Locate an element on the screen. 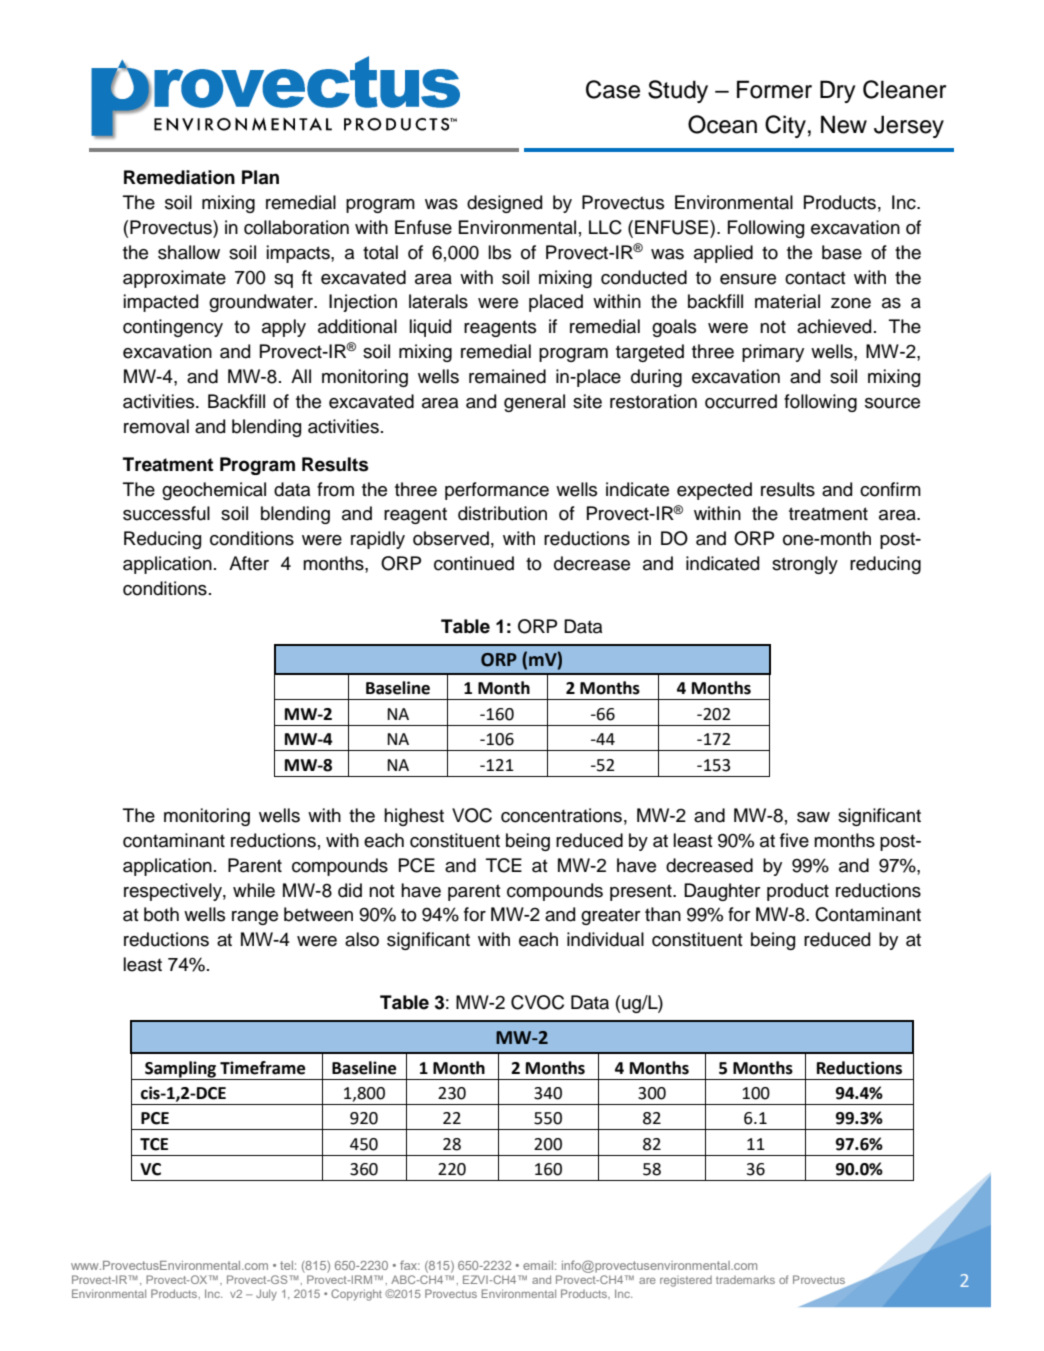 This screenshot has height=1351, width=1044. fax is located at coordinates (410, 1265).
